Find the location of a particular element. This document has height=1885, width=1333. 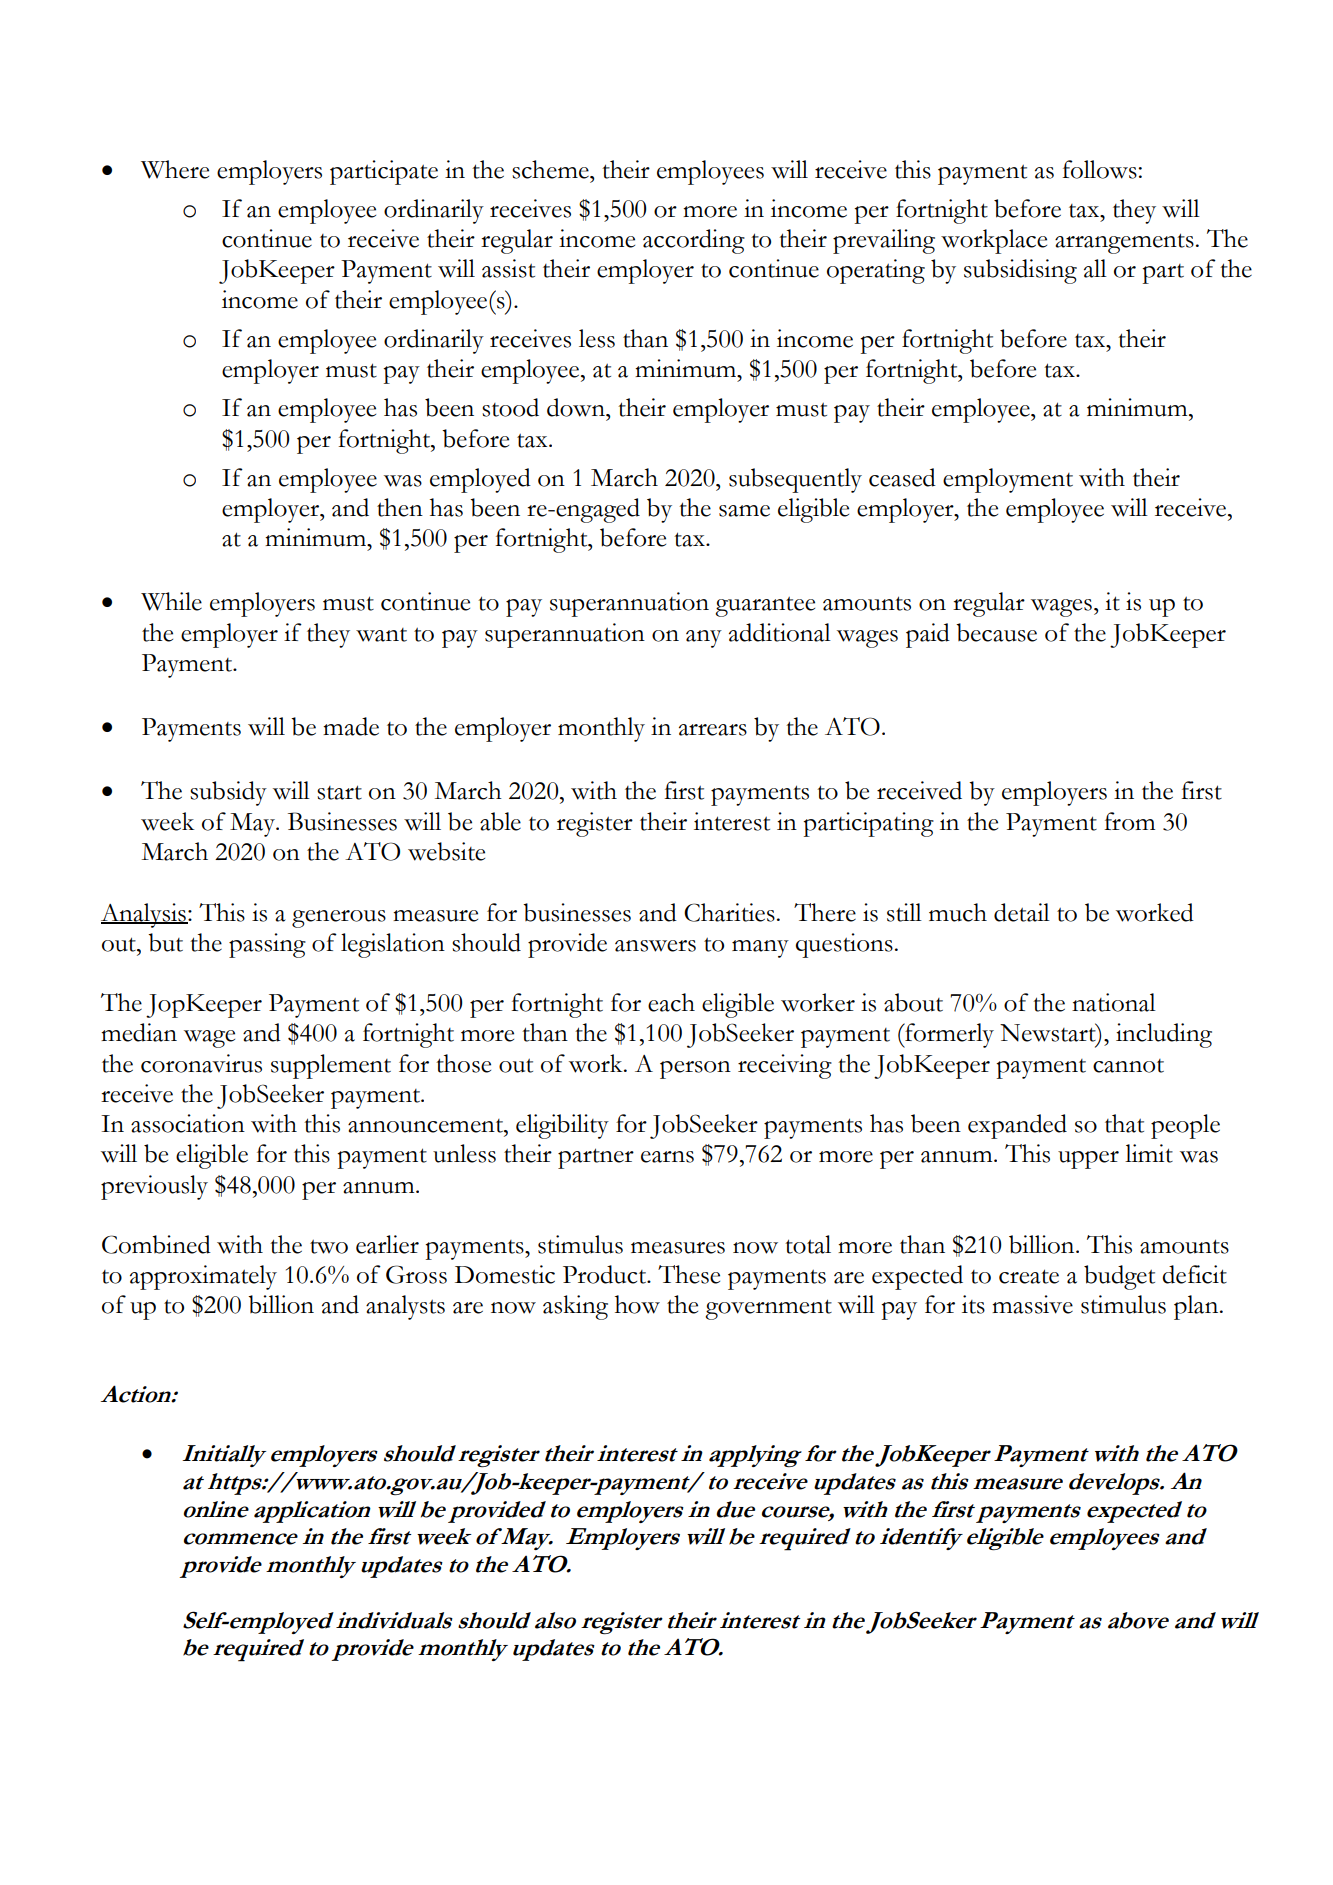

Where is located at coordinates (175, 169).
